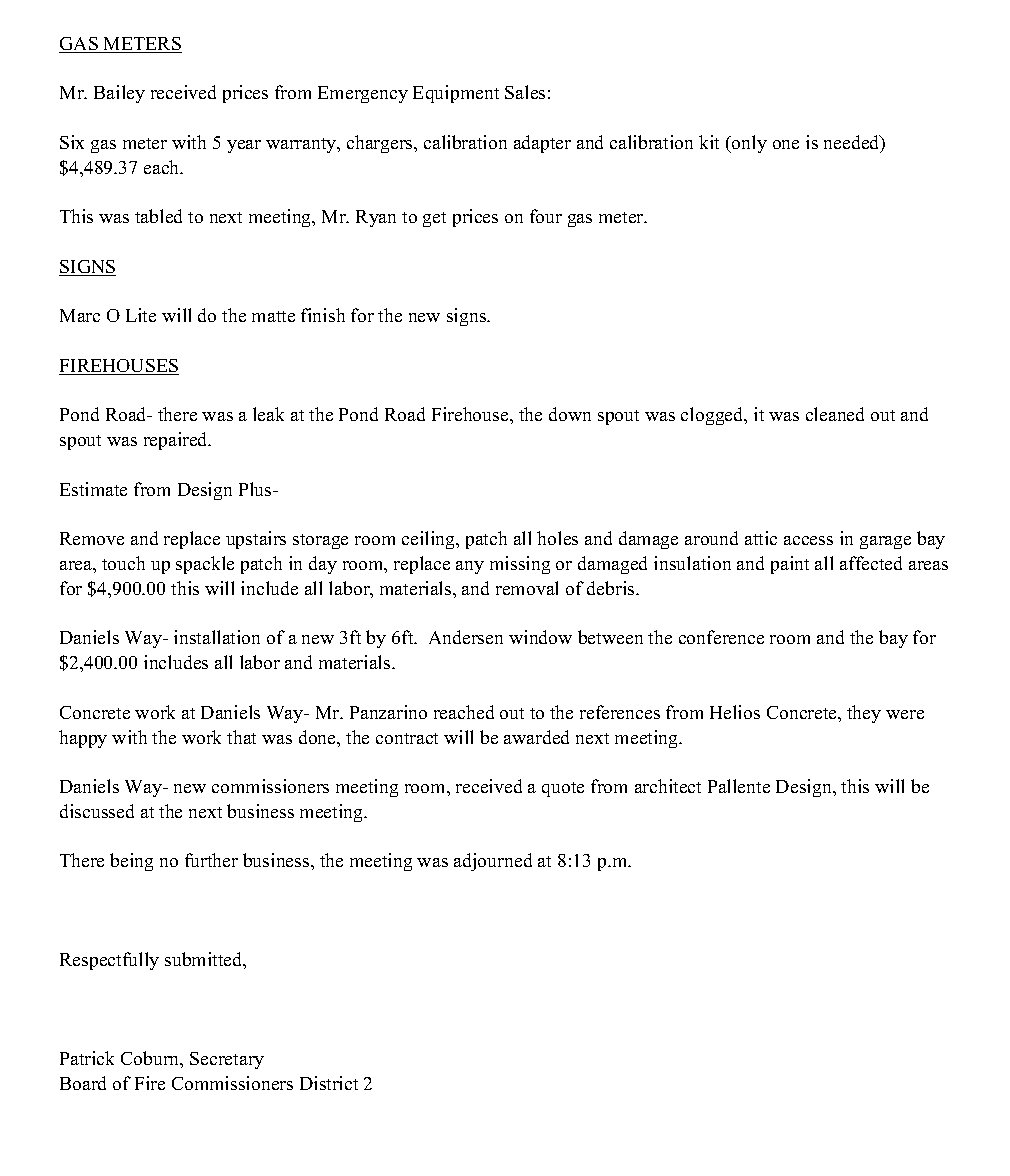  I want to click on architect, so click(668, 786).
